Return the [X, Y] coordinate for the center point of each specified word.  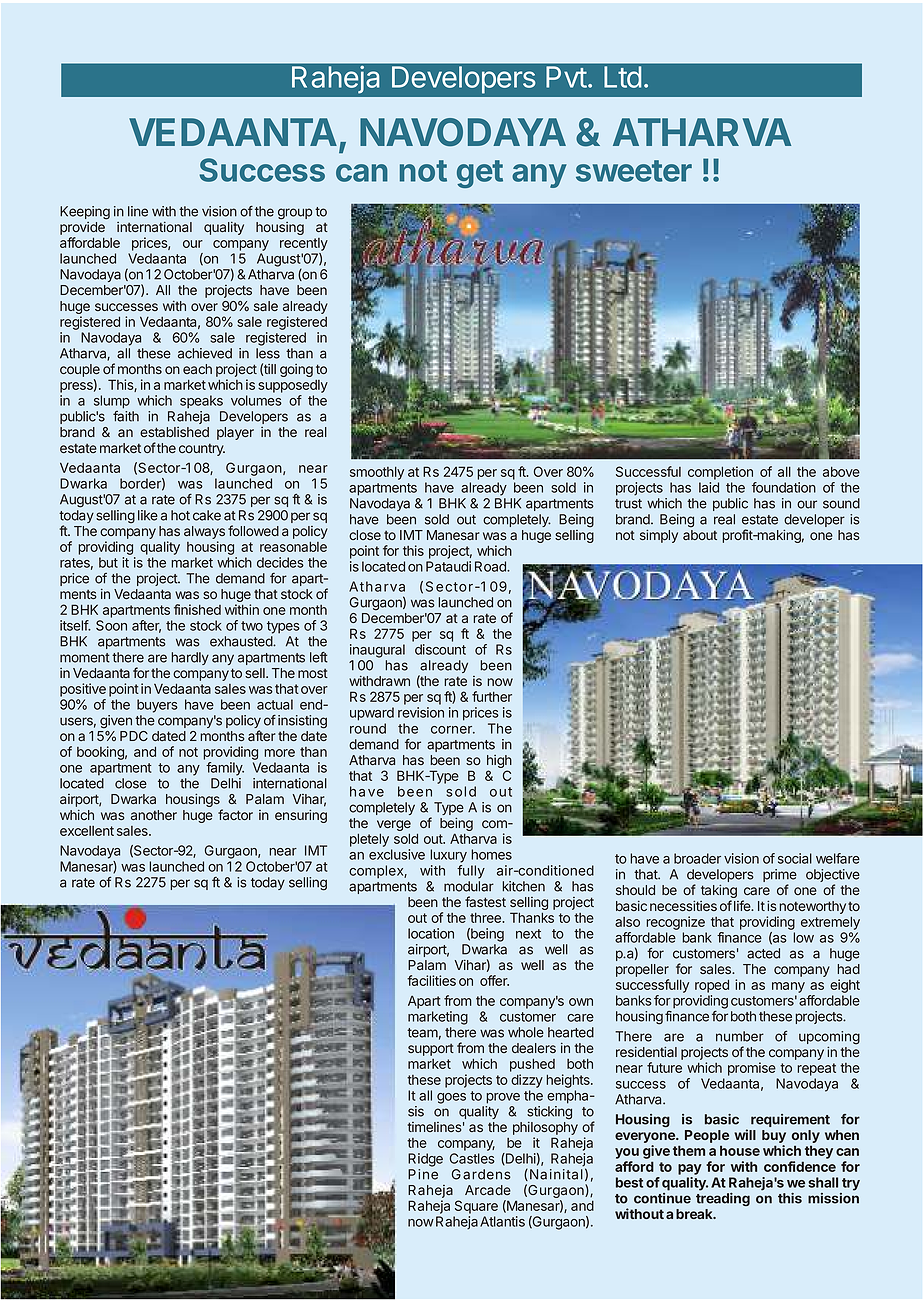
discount [440, 649]
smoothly [377, 473]
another [154, 815]
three [486, 918]
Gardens [481, 1174]
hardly [190, 658]
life [743, 905]
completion [720, 473]
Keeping [85, 213]
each [197, 369]
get [480, 174]
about [700, 535]
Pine [423, 1174]
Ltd [623, 77]
